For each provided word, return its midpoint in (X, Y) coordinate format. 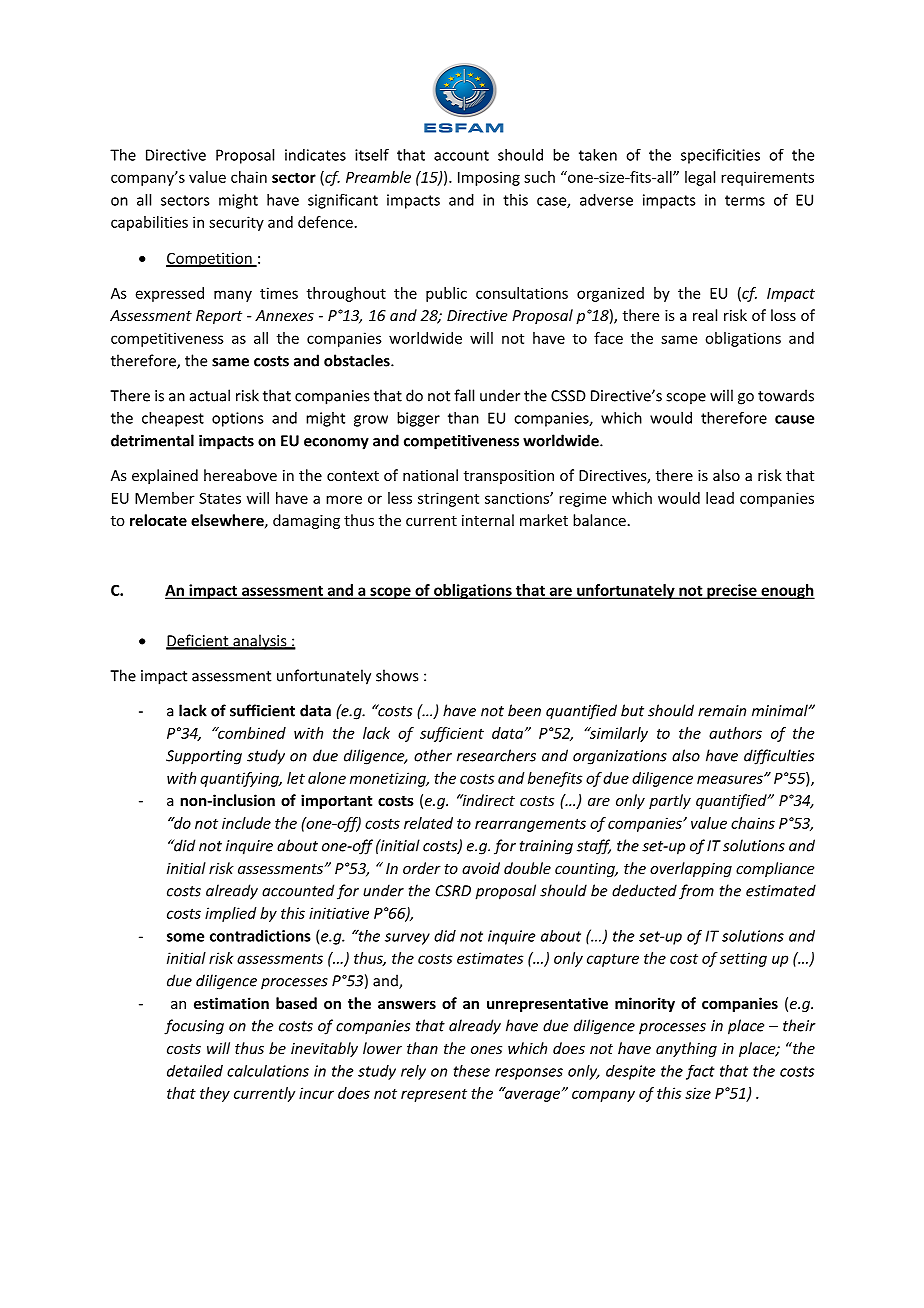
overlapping (691, 869)
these (472, 1071)
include (246, 823)
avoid (481, 868)
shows (397, 675)
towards (786, 395)
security (236, 223)
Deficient (198, 641)
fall (464, 395)
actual (210, 395)
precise (732, 591)
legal (700, 178)
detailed (195, 1071)
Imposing (489, 178)
